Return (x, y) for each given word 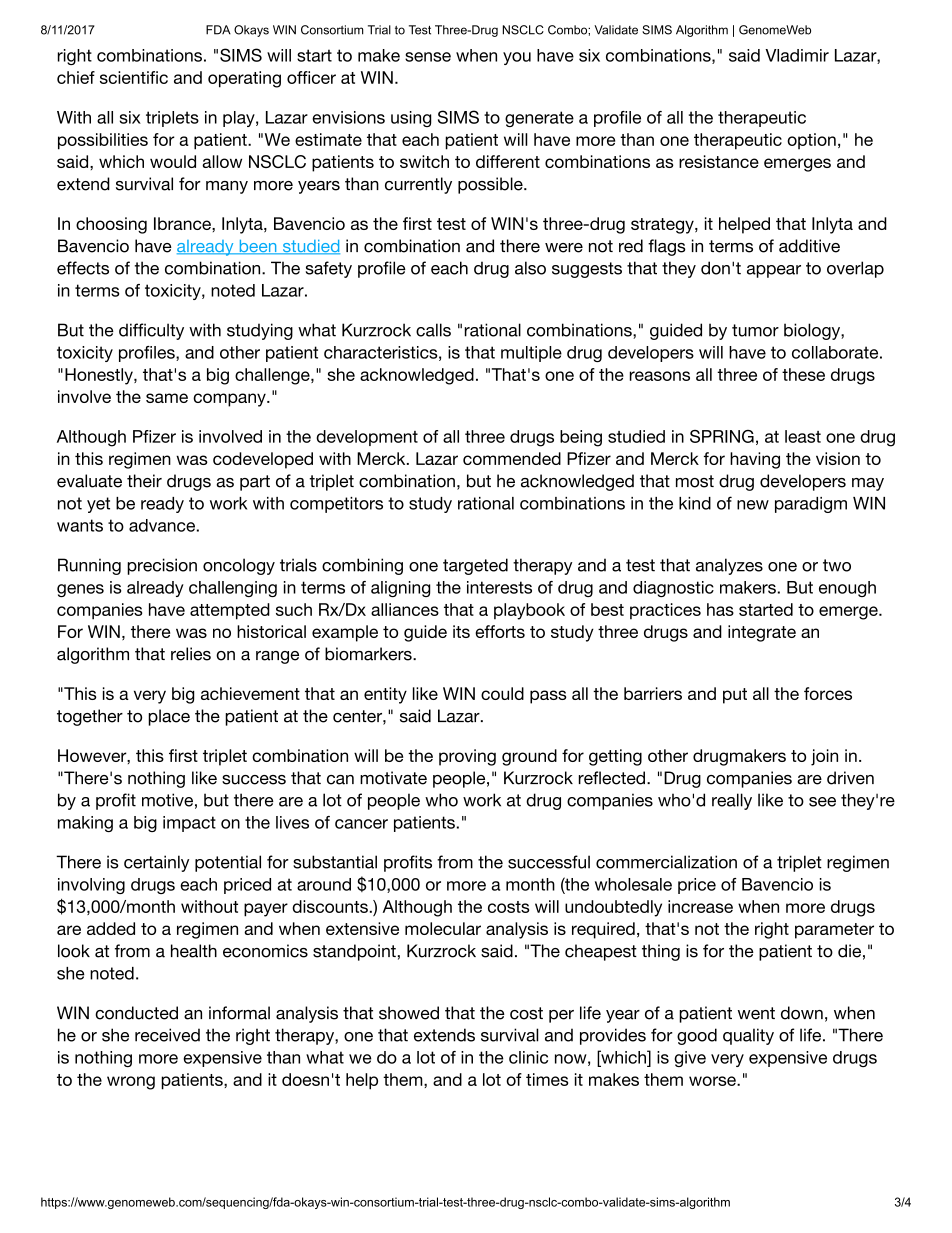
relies (191, 654)
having (755, 460)
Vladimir (797, 55)
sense (428, 57)
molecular (443, 928)
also (530, 268)
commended (512, 458)
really (732, 801)
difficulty (151, 331)
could (502, 693)
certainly (156, 863)
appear (774, 271)
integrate (762, 633)
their (144, 481)
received (167, 1035)
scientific (134, 77)
